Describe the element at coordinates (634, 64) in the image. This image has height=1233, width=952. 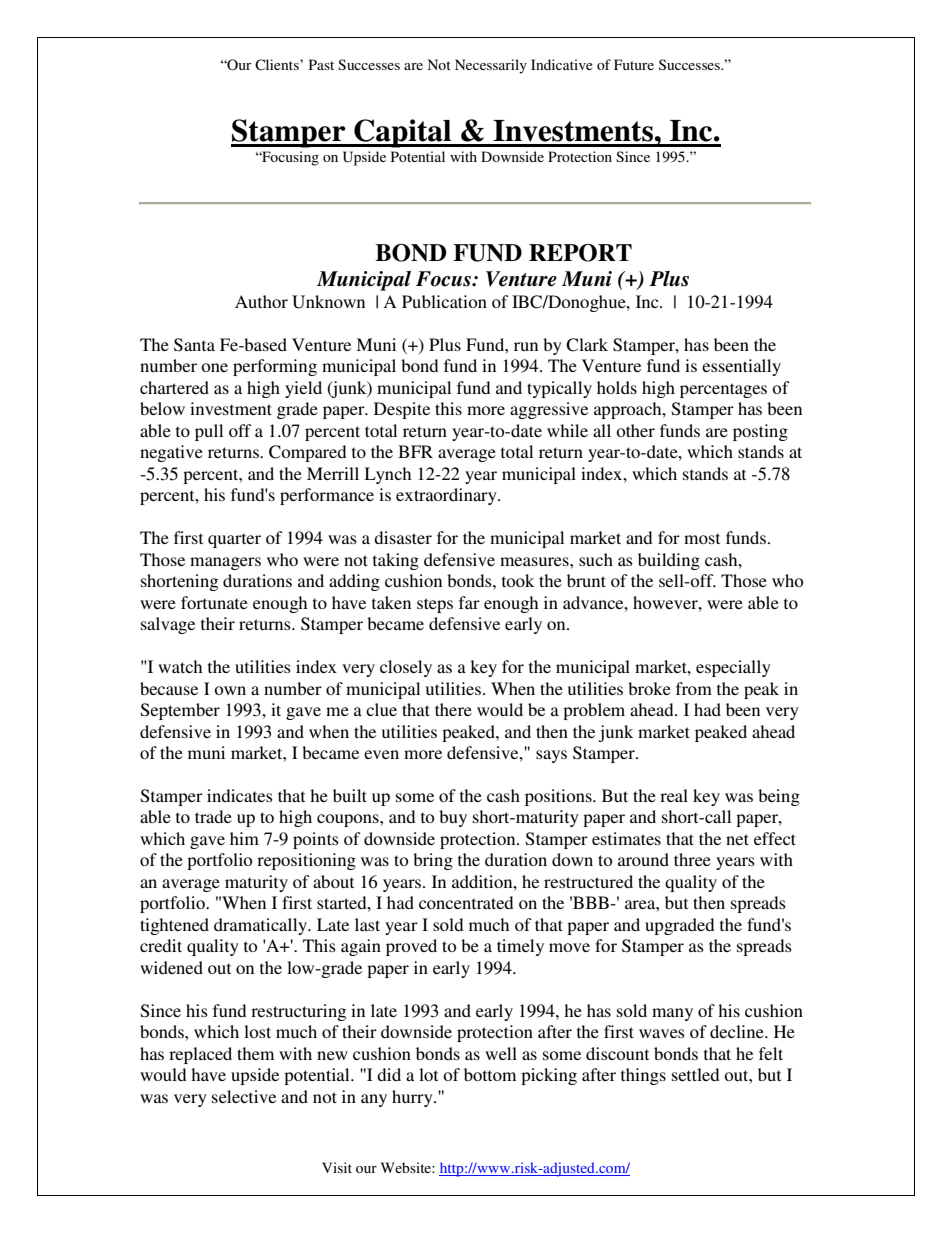
I see `Future` at that location.
